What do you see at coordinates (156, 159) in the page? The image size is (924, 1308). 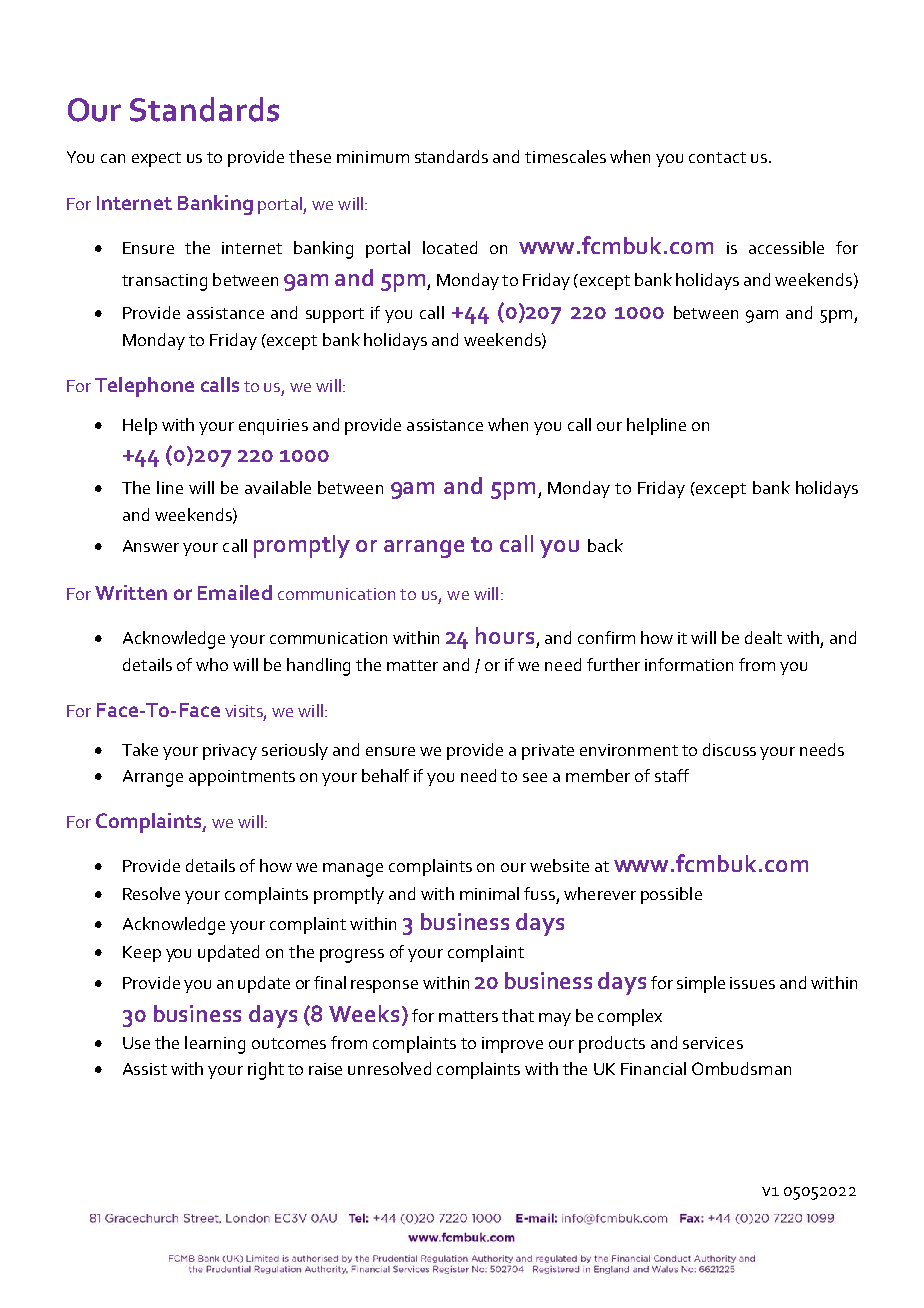 I see `expect` at bounding box center [156, 159].
